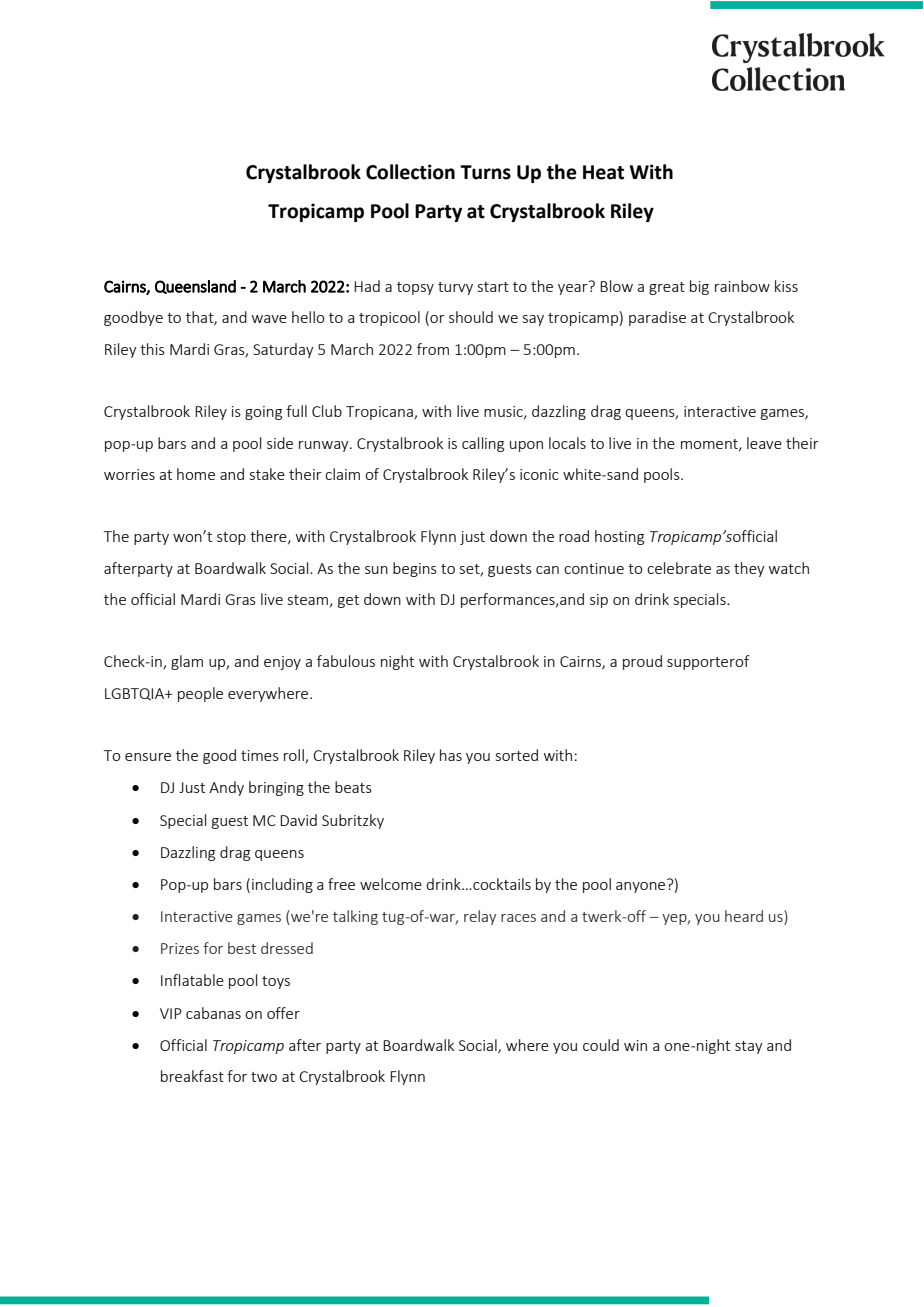  What do you see at coordinates (269, 319) in the screenshot?
I see `wave` at bounding box center [269, 319].
